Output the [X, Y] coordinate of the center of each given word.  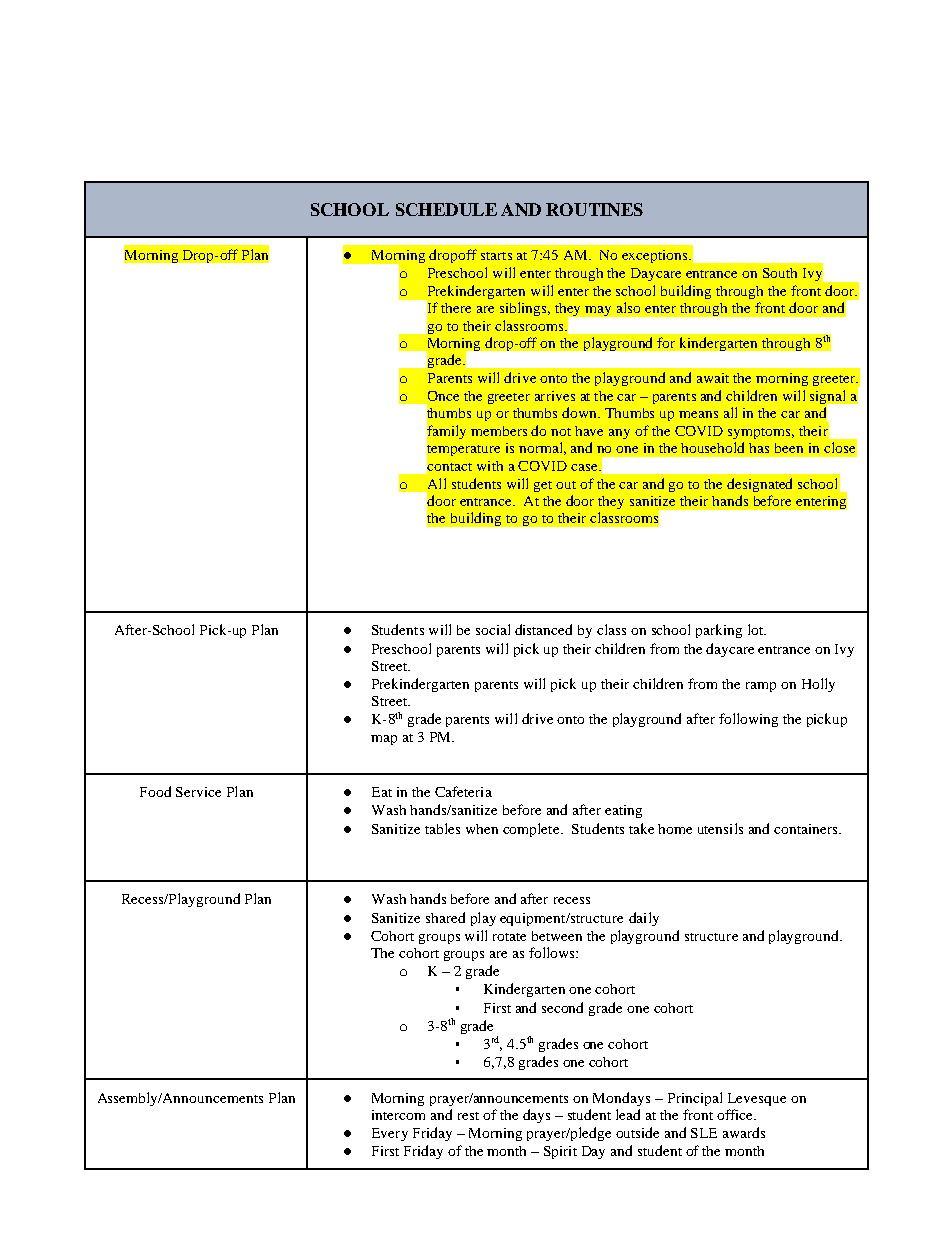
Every [390, 1134]
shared [445, 917]
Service [198, 792]
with [490, 466]
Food [155, 791]
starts [496, 256]
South [780, 273]
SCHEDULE [446, 209]
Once [443, 396]
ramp [761, 687]
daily [644, 919]
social [493, 629]
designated [759, 485]
